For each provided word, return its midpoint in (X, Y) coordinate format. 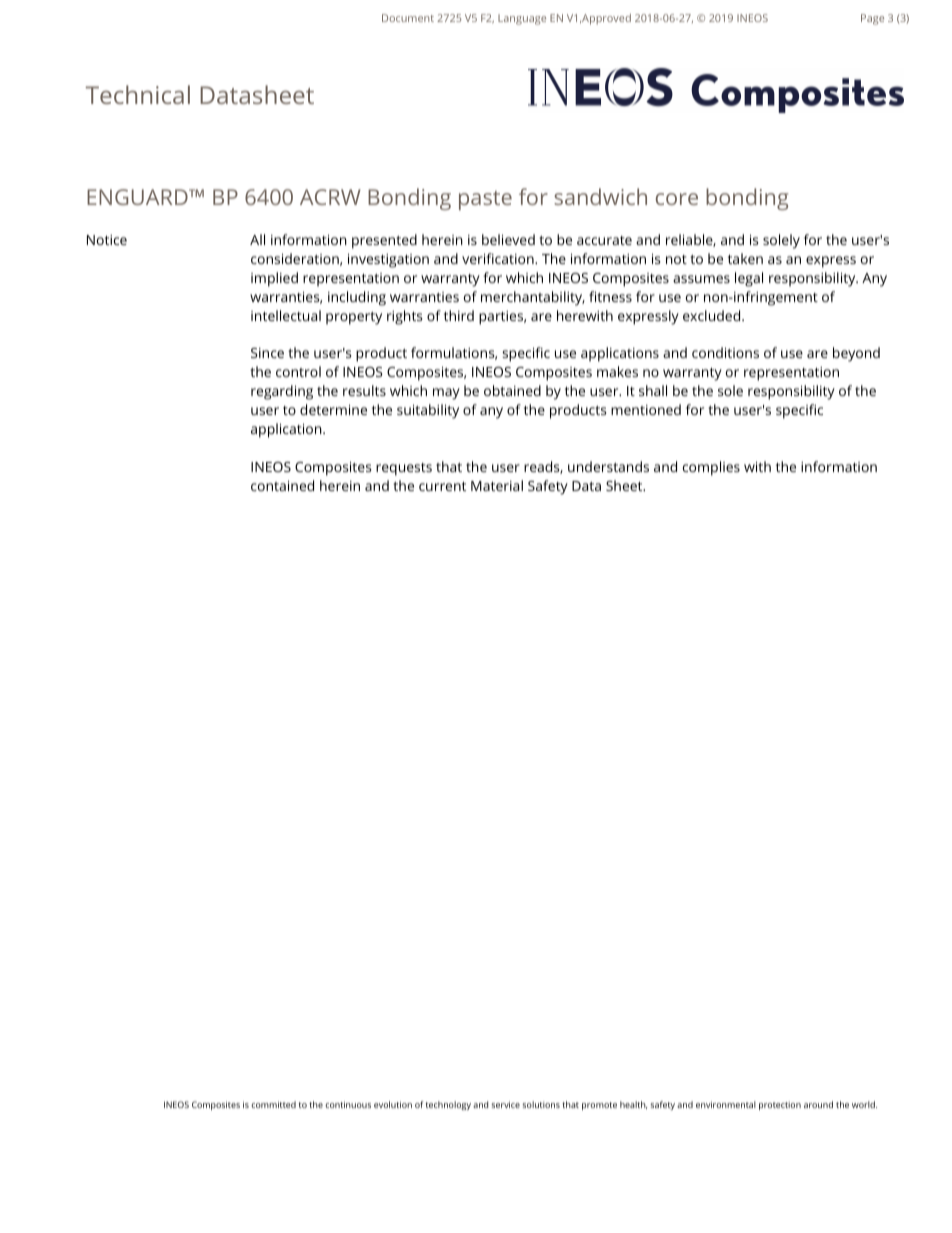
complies (711, 468)
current (442, 486)
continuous (348, 1104)
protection (780, 1105)
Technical (138, 94)
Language (522, 19)
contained (282, 485)
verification (499, 258)
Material (497, 485)
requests (404, 469)
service (505, 1104)
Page (872, 19)
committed (273, 1104)
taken (745, 258)
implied (274, 279)
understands (608, 466)
